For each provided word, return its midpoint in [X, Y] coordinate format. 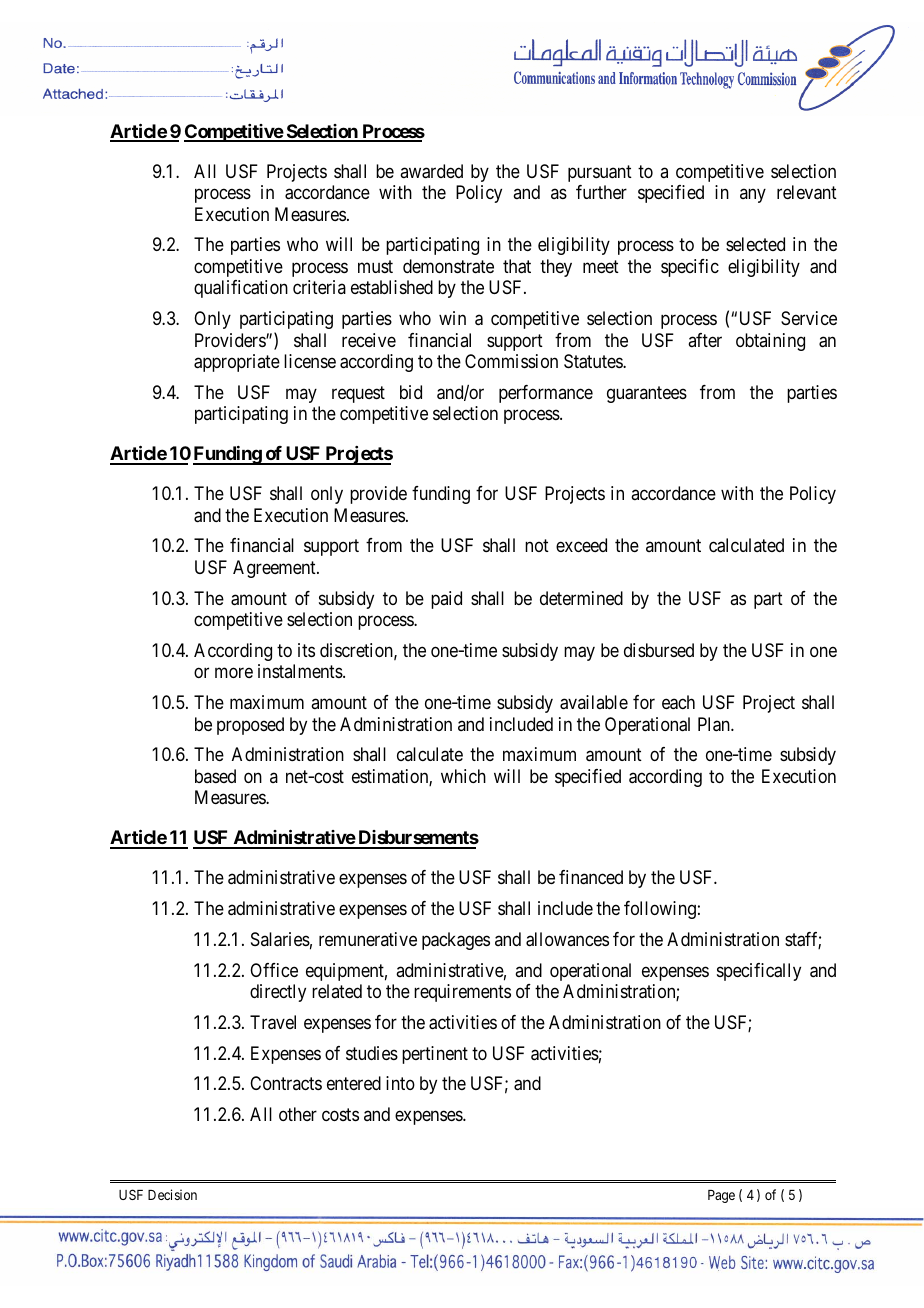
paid [446, 600]
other [298, 1114]
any [753, 196]
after [705, 340]
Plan [715, 724]
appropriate [237, 363]
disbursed [659, 650]
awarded [431, 171]
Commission [511, 361]
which [463, 776]
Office [274, 970]
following [660, 910]
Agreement [275, 569]
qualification [241, 289]
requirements [462, 993]
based [215, 776]
